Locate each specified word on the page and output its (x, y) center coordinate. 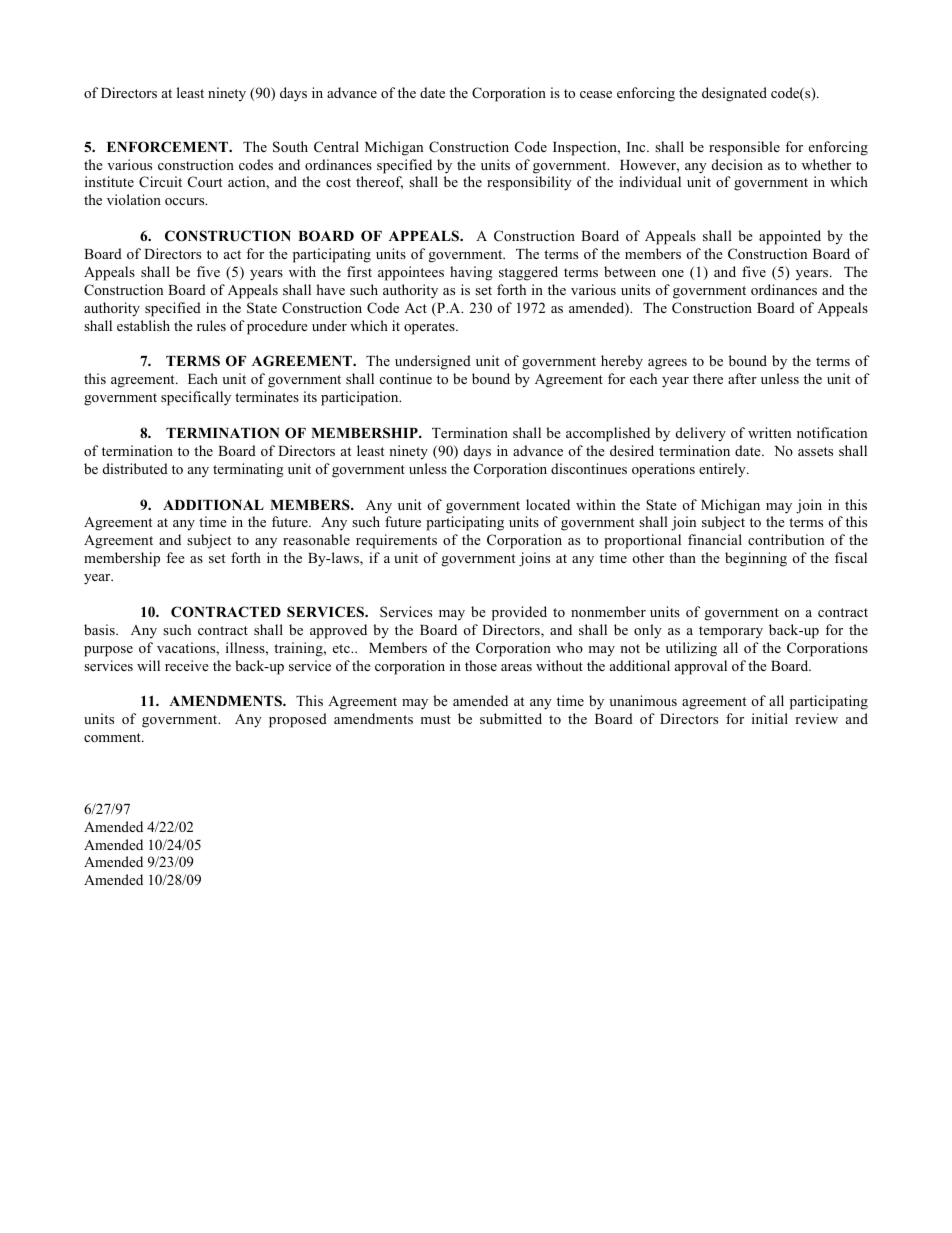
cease (596, 94)
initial (770, 718)
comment (113, 737)
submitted (511, 718)
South (290, 147)
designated (734, 94)
